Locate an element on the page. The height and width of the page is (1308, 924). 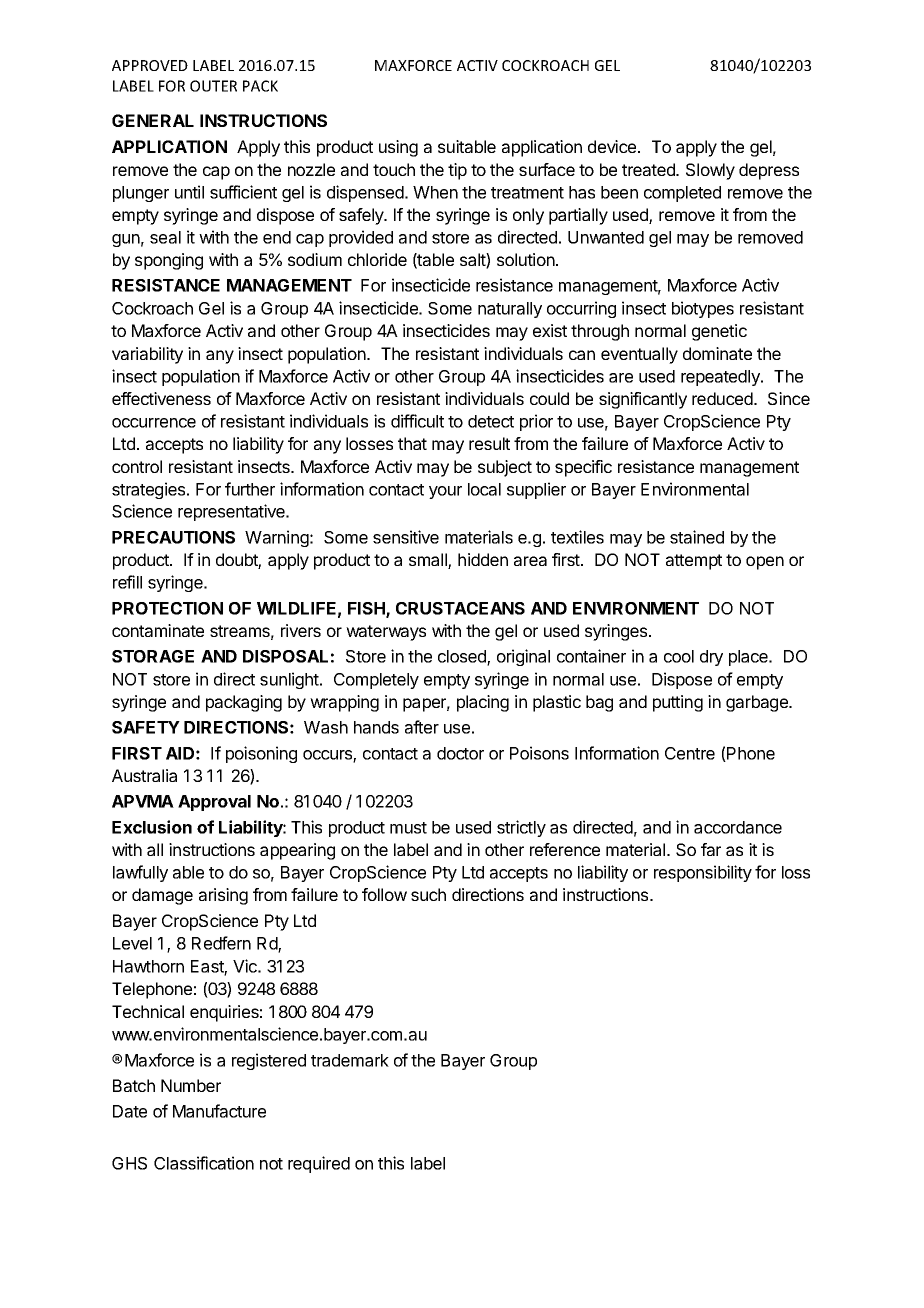
dominate is located at coordinates (717, 353).
